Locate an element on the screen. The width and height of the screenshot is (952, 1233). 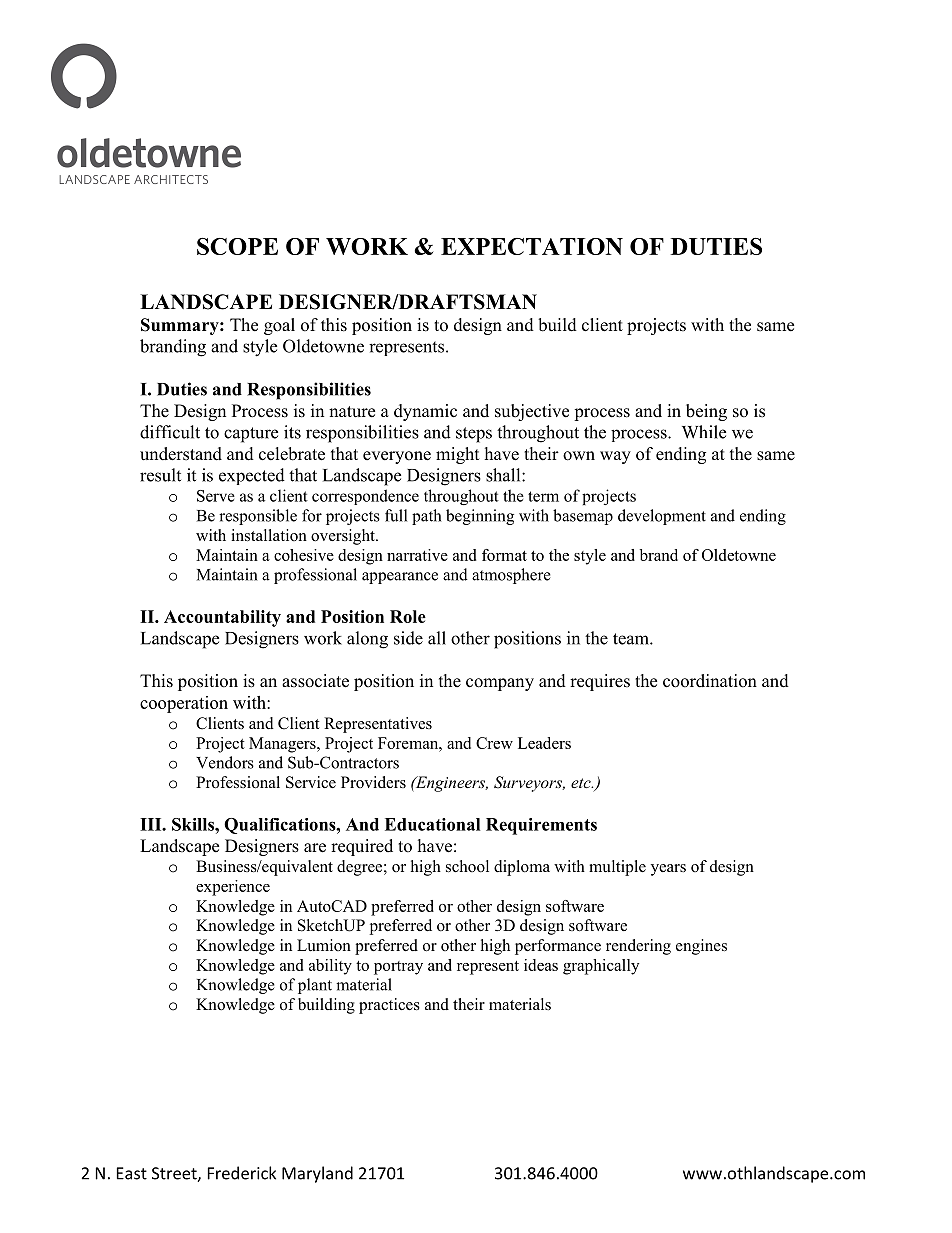
experience is located at coordinates (233, 888).
